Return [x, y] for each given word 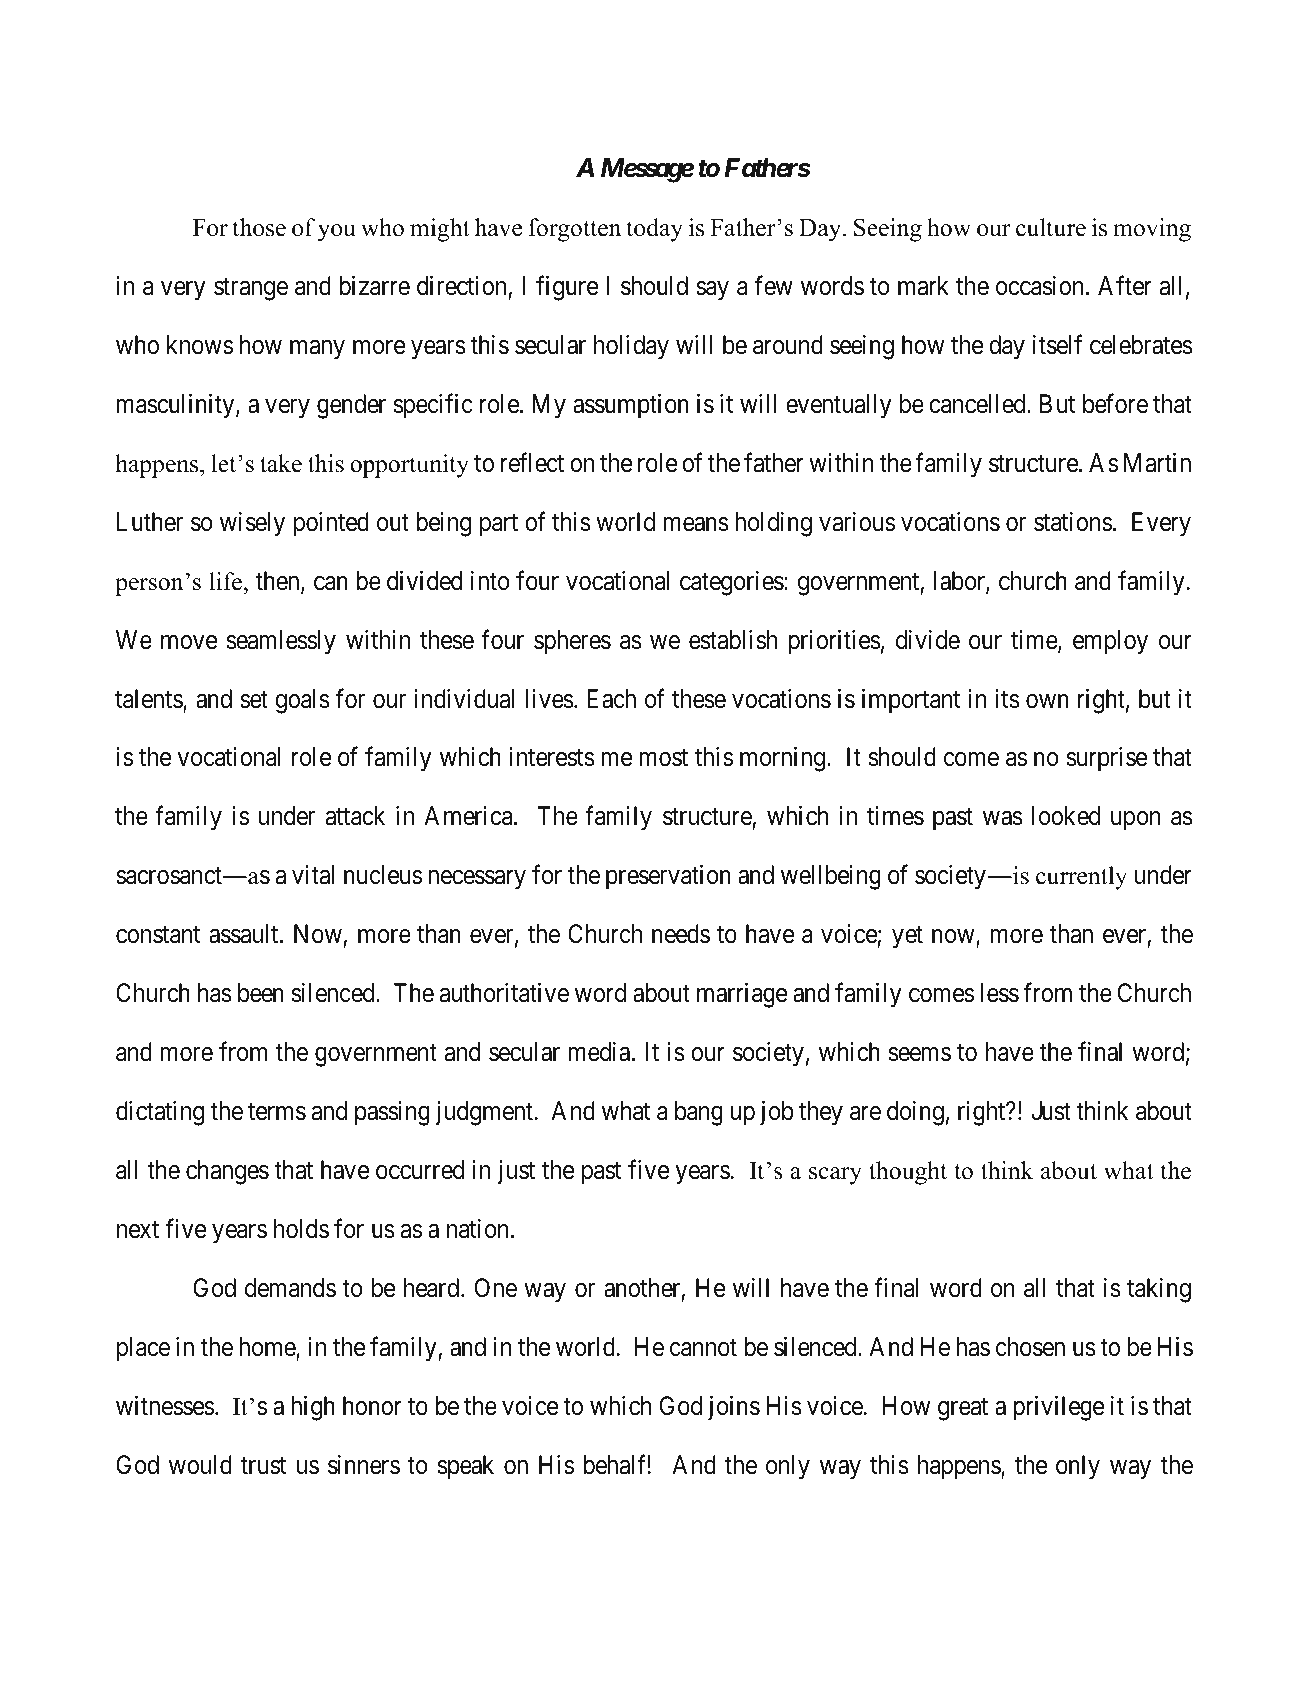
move [189, 642]
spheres [572, 642]
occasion [1039, 286]
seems [920, 1054]
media [599, 1052]
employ [1110, 642]
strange [251, 289]
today [654, 230]
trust [263, 1466]
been [261, 993]
